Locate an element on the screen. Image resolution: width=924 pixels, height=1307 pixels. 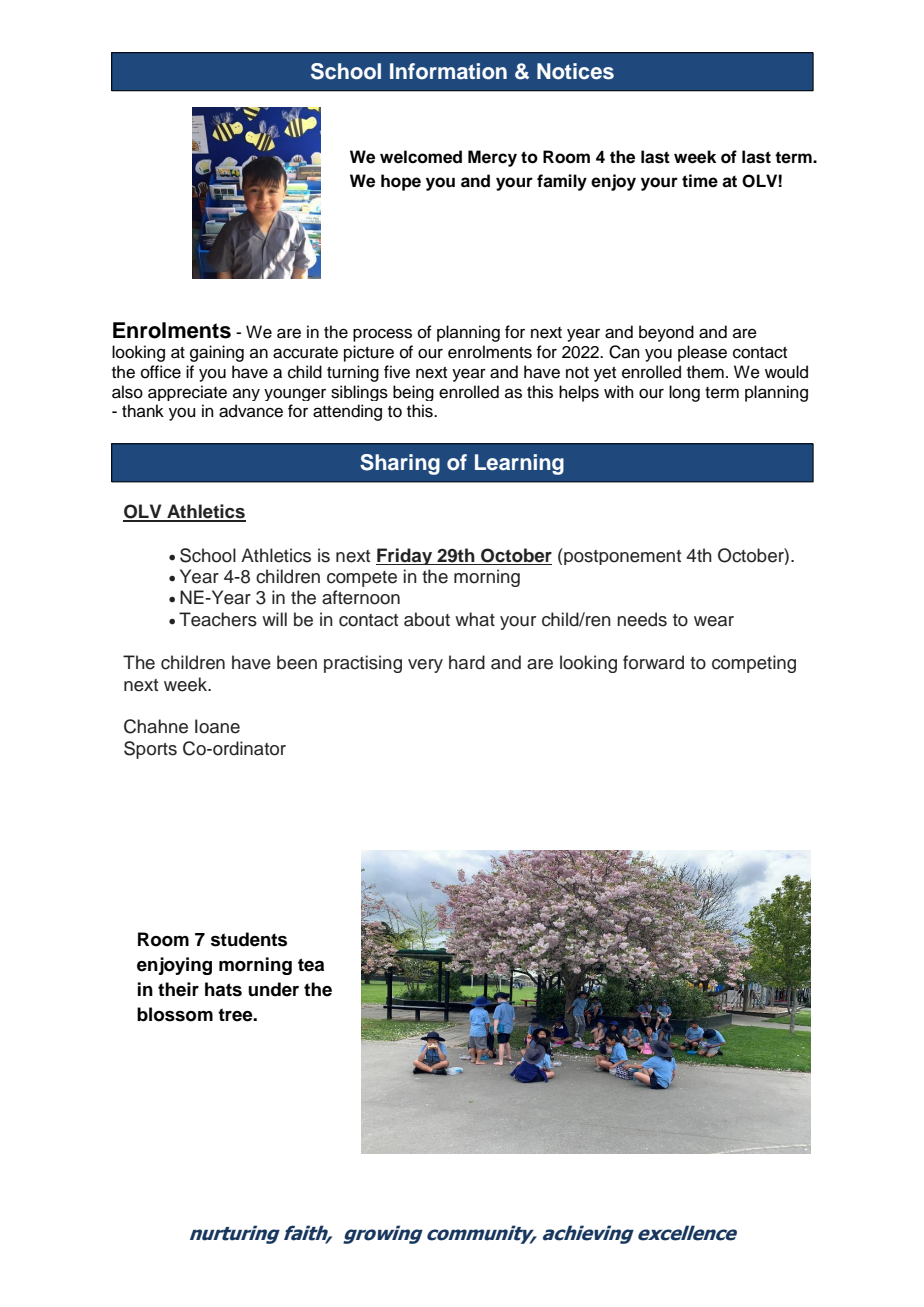
competing is located at coordinates (754, 664).
